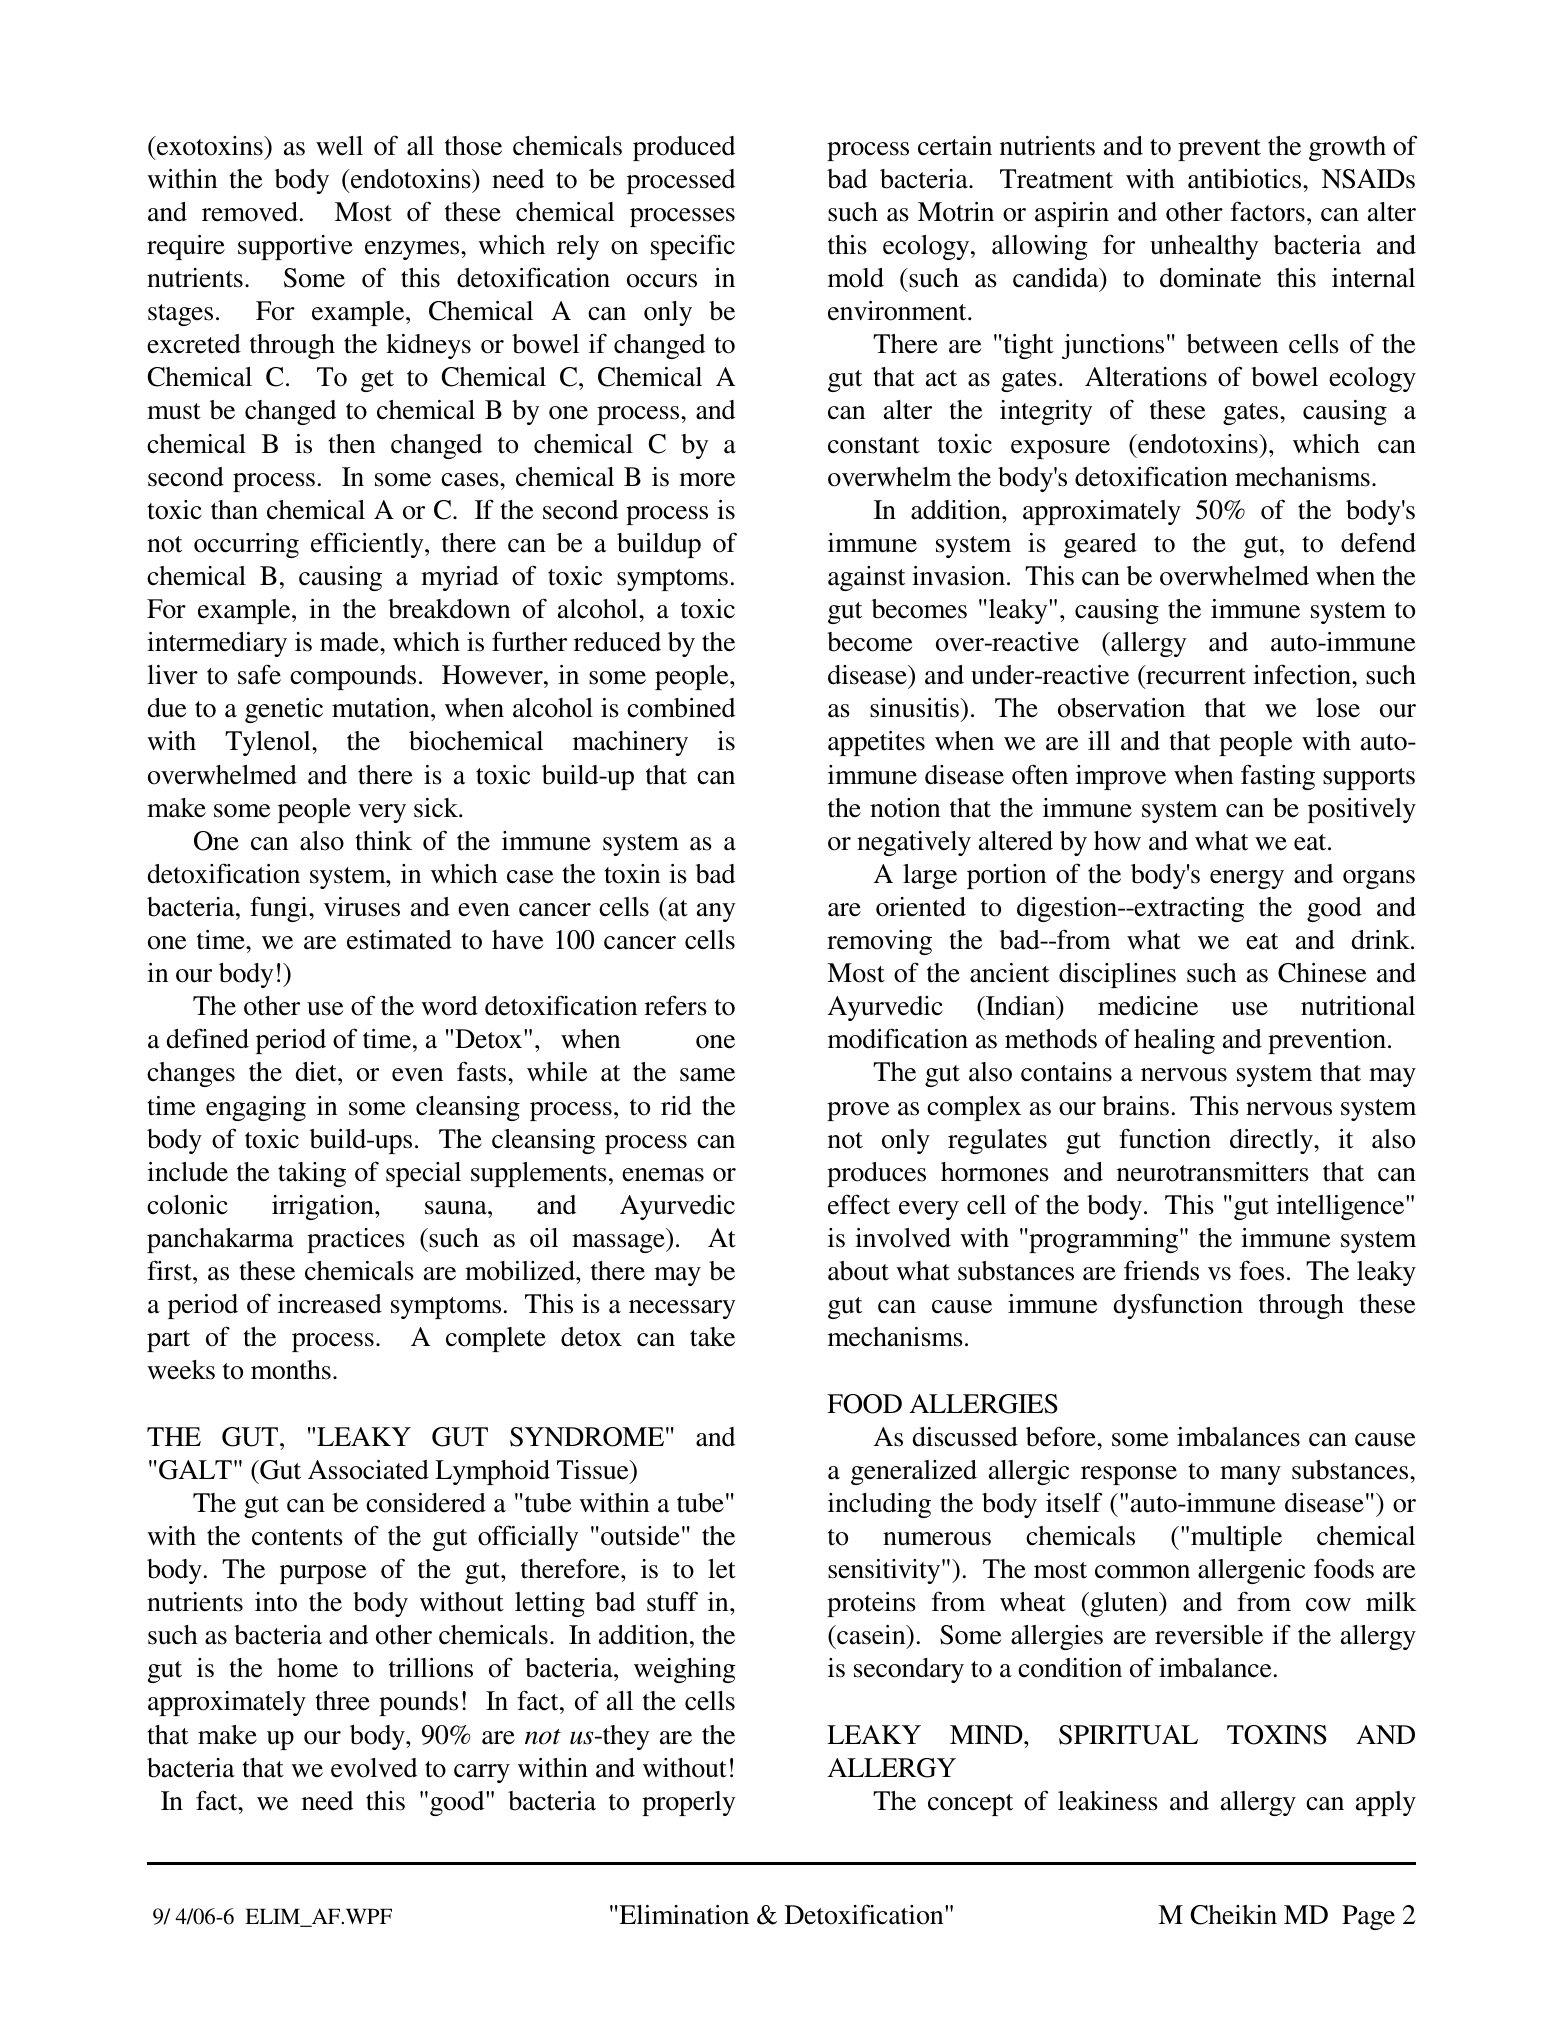 This screenshot has width=1563, height=2023. What do you see at coordinates (1378, 542) in the screenshot?
I see `defend` at bounding box center [1378, 542].
